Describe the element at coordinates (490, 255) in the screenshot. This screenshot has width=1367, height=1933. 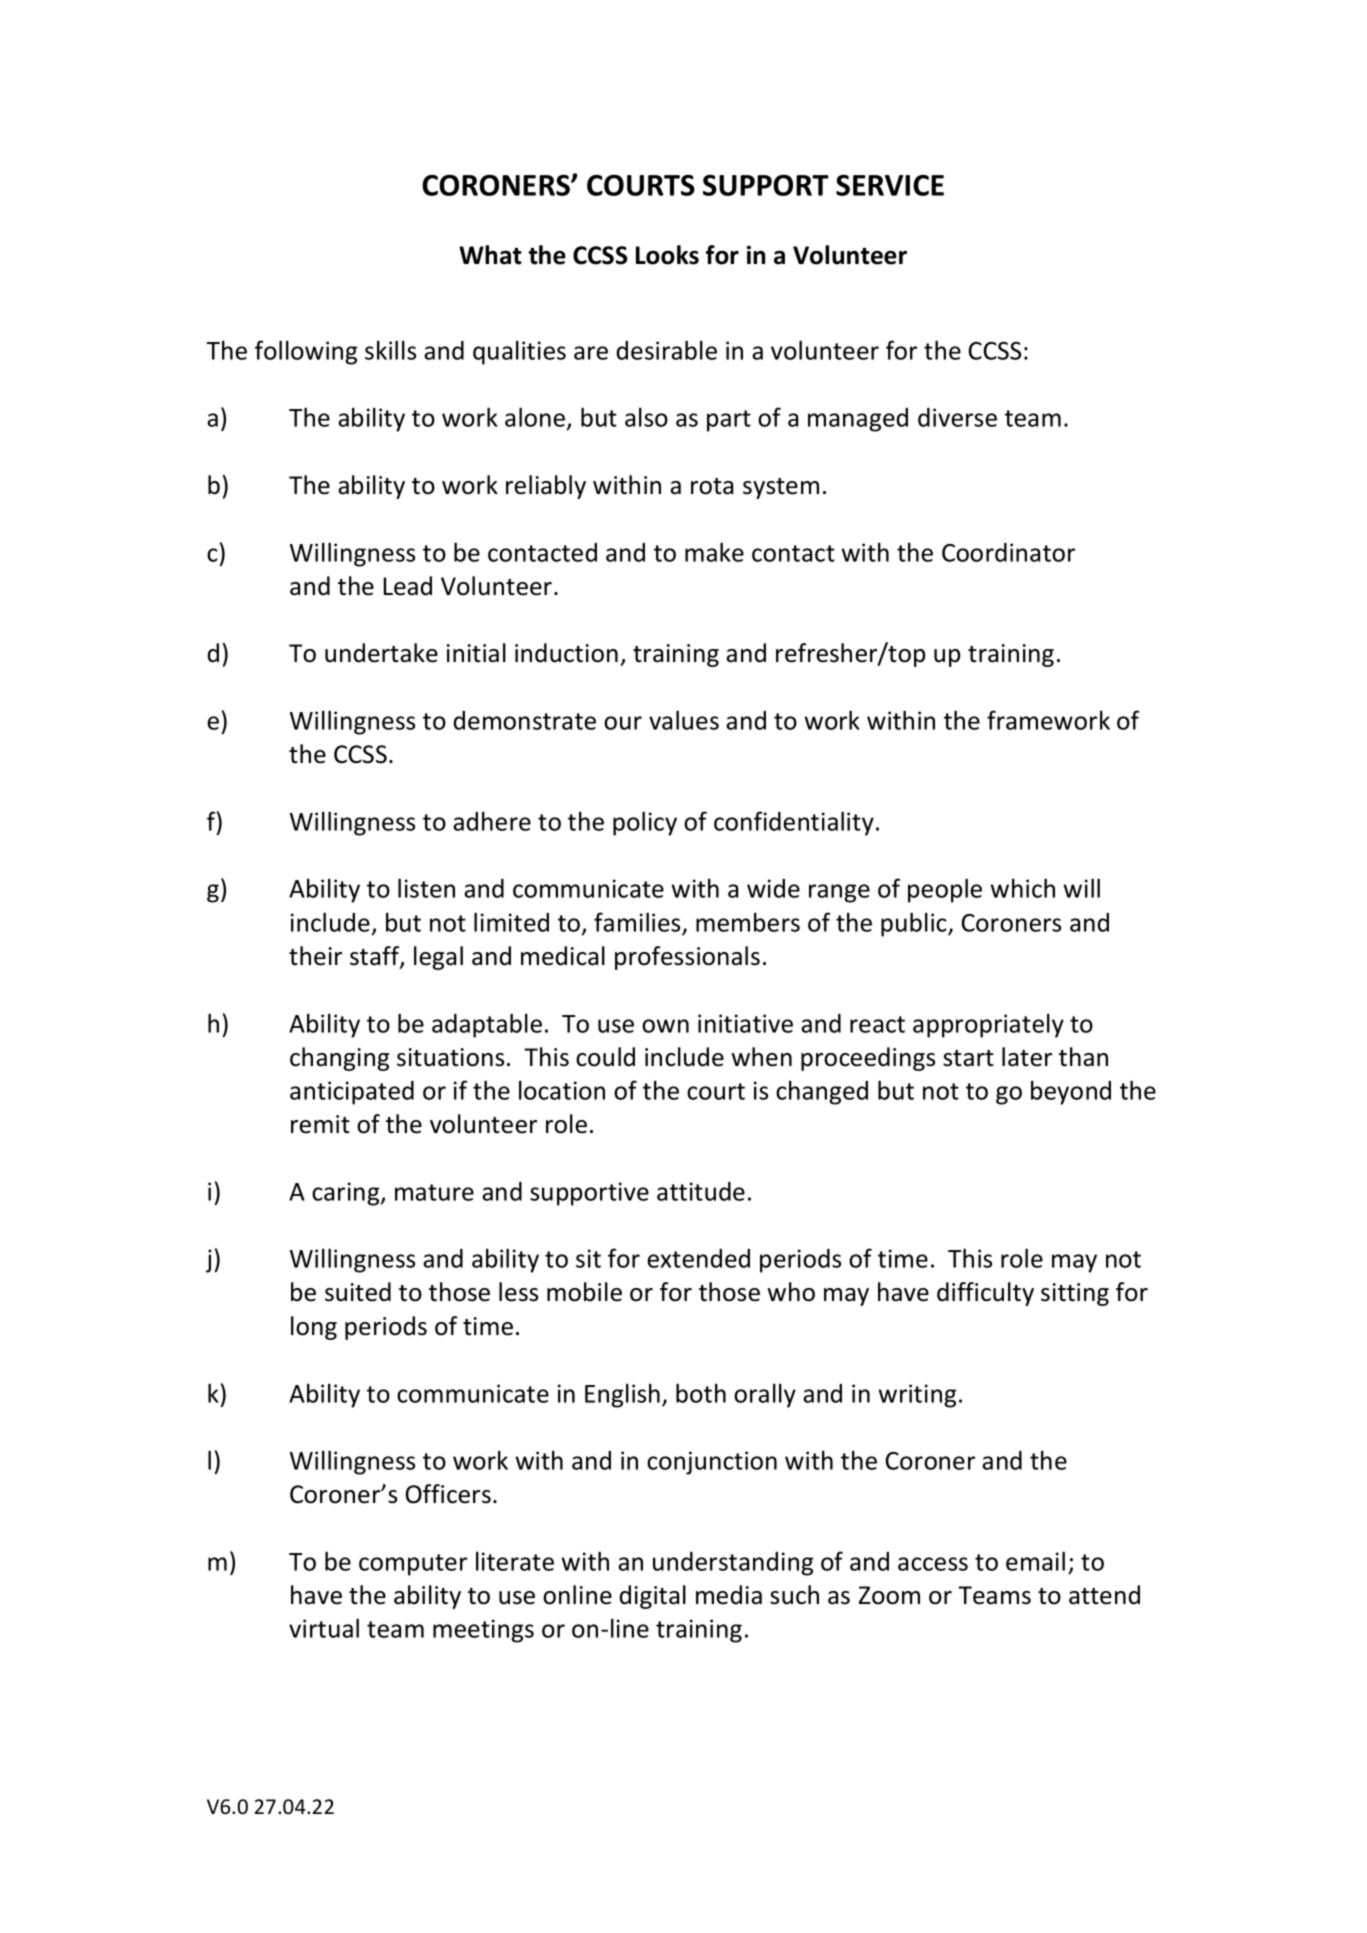
I see `What` at that location.
